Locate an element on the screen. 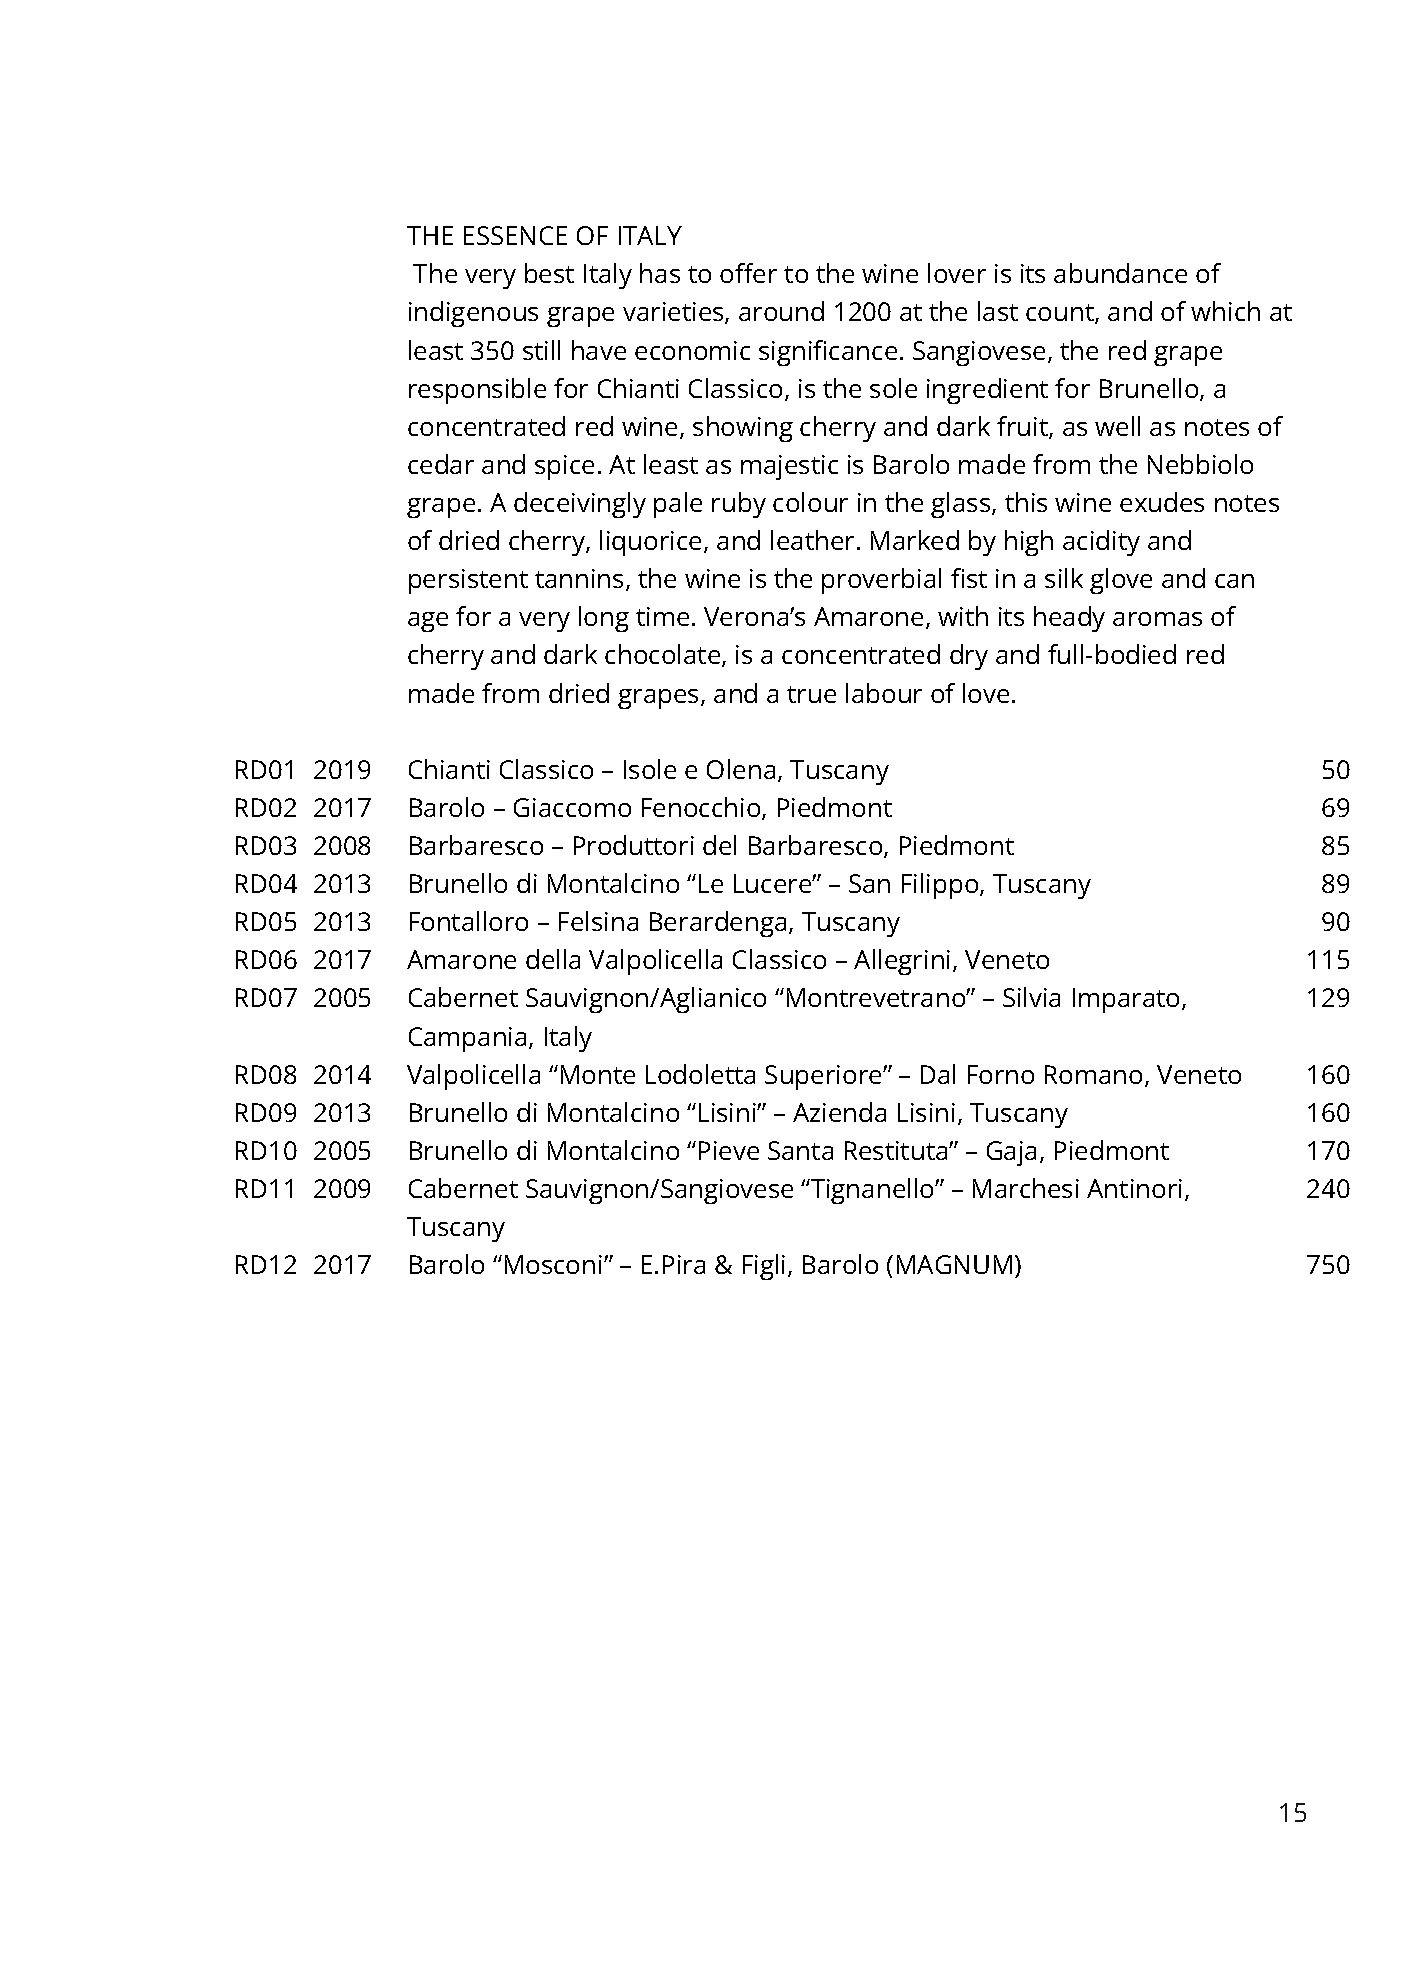 The width and height of the screenshot is (1405, 1985). true is located at coordinates (811, 694).
